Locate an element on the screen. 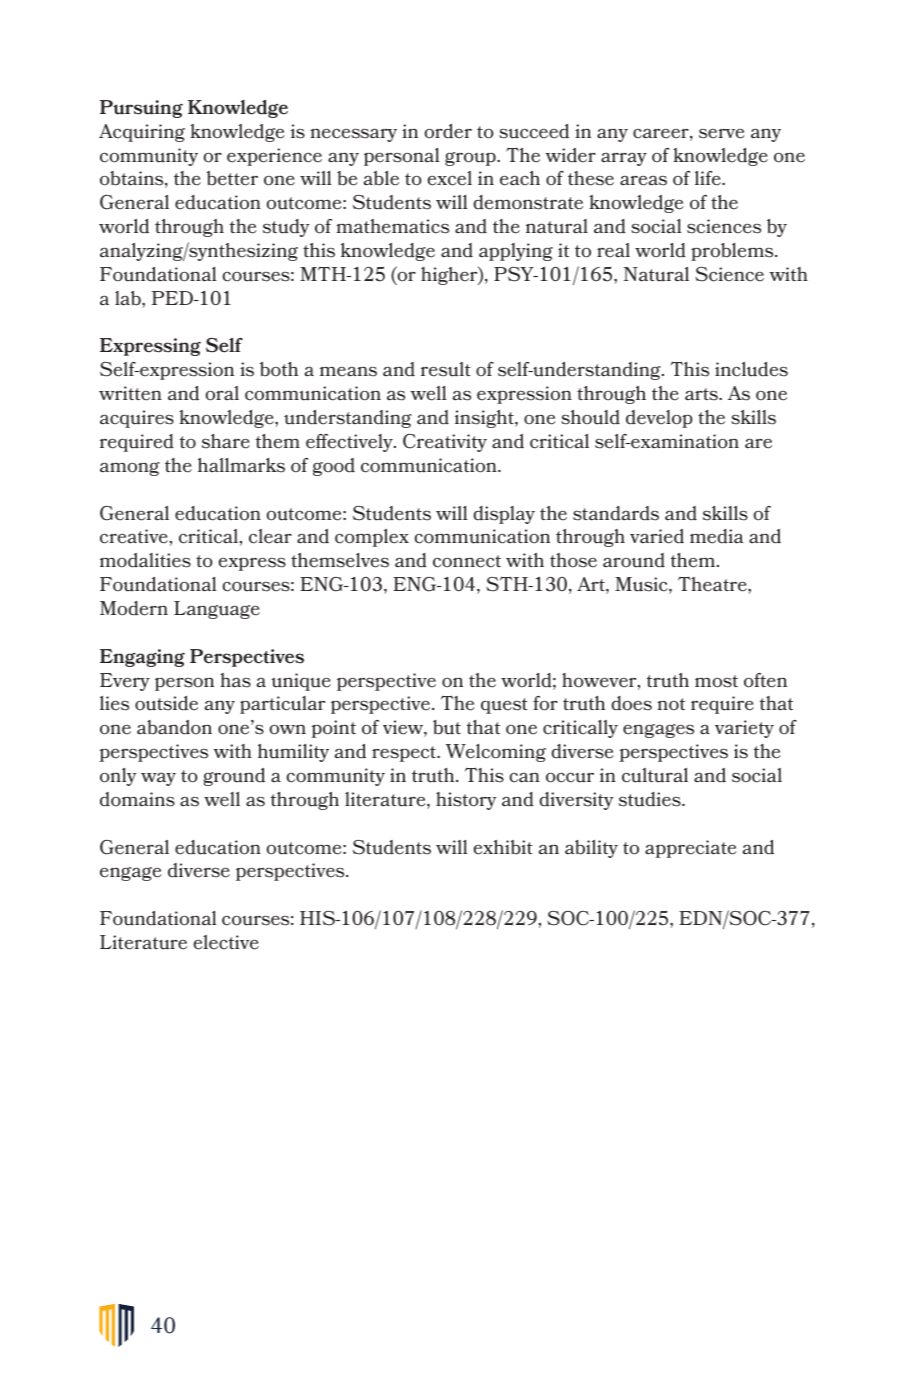  abandon is located at coordinates (174, 727).
